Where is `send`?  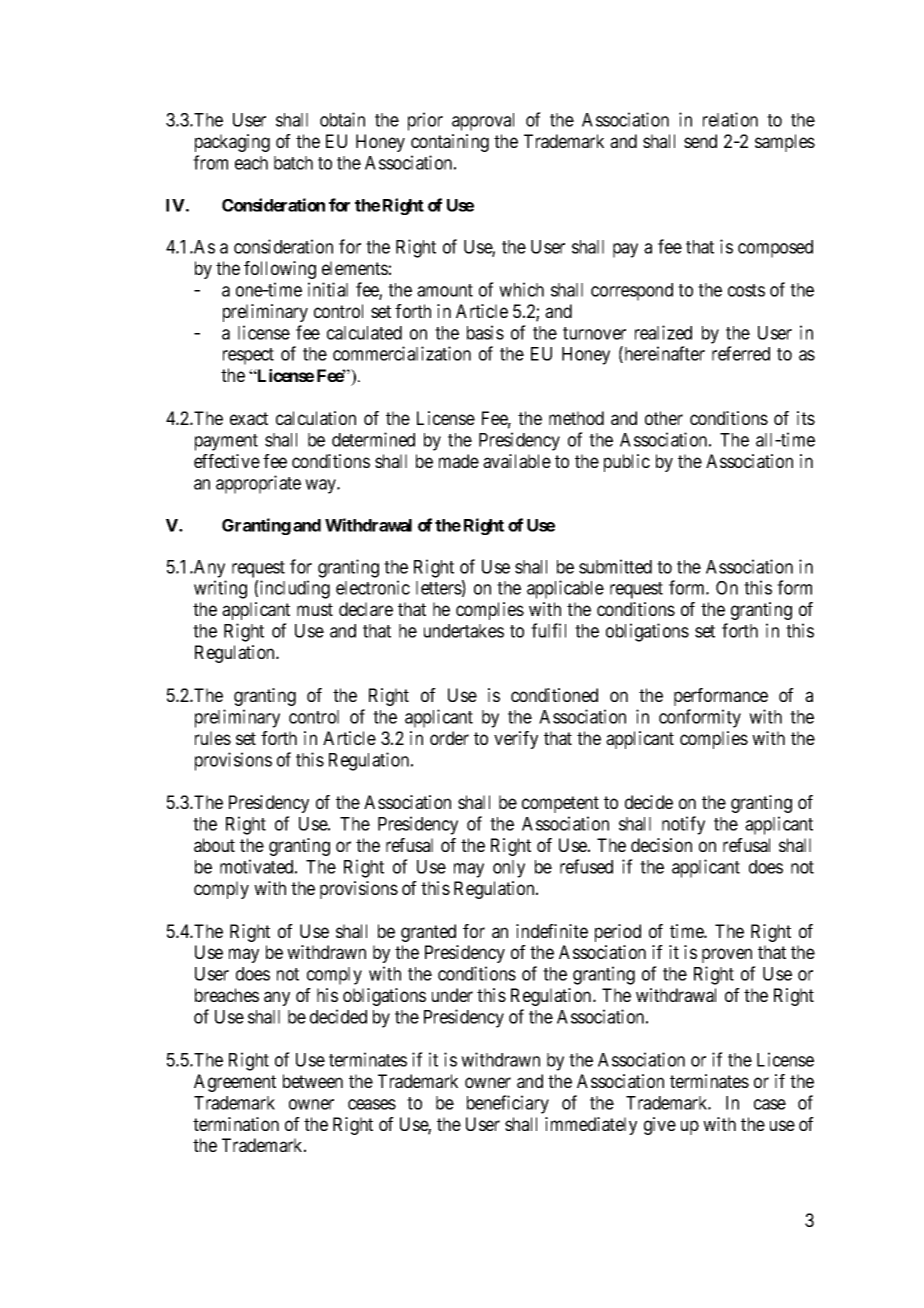 send is located at coordinates (700, 141).
